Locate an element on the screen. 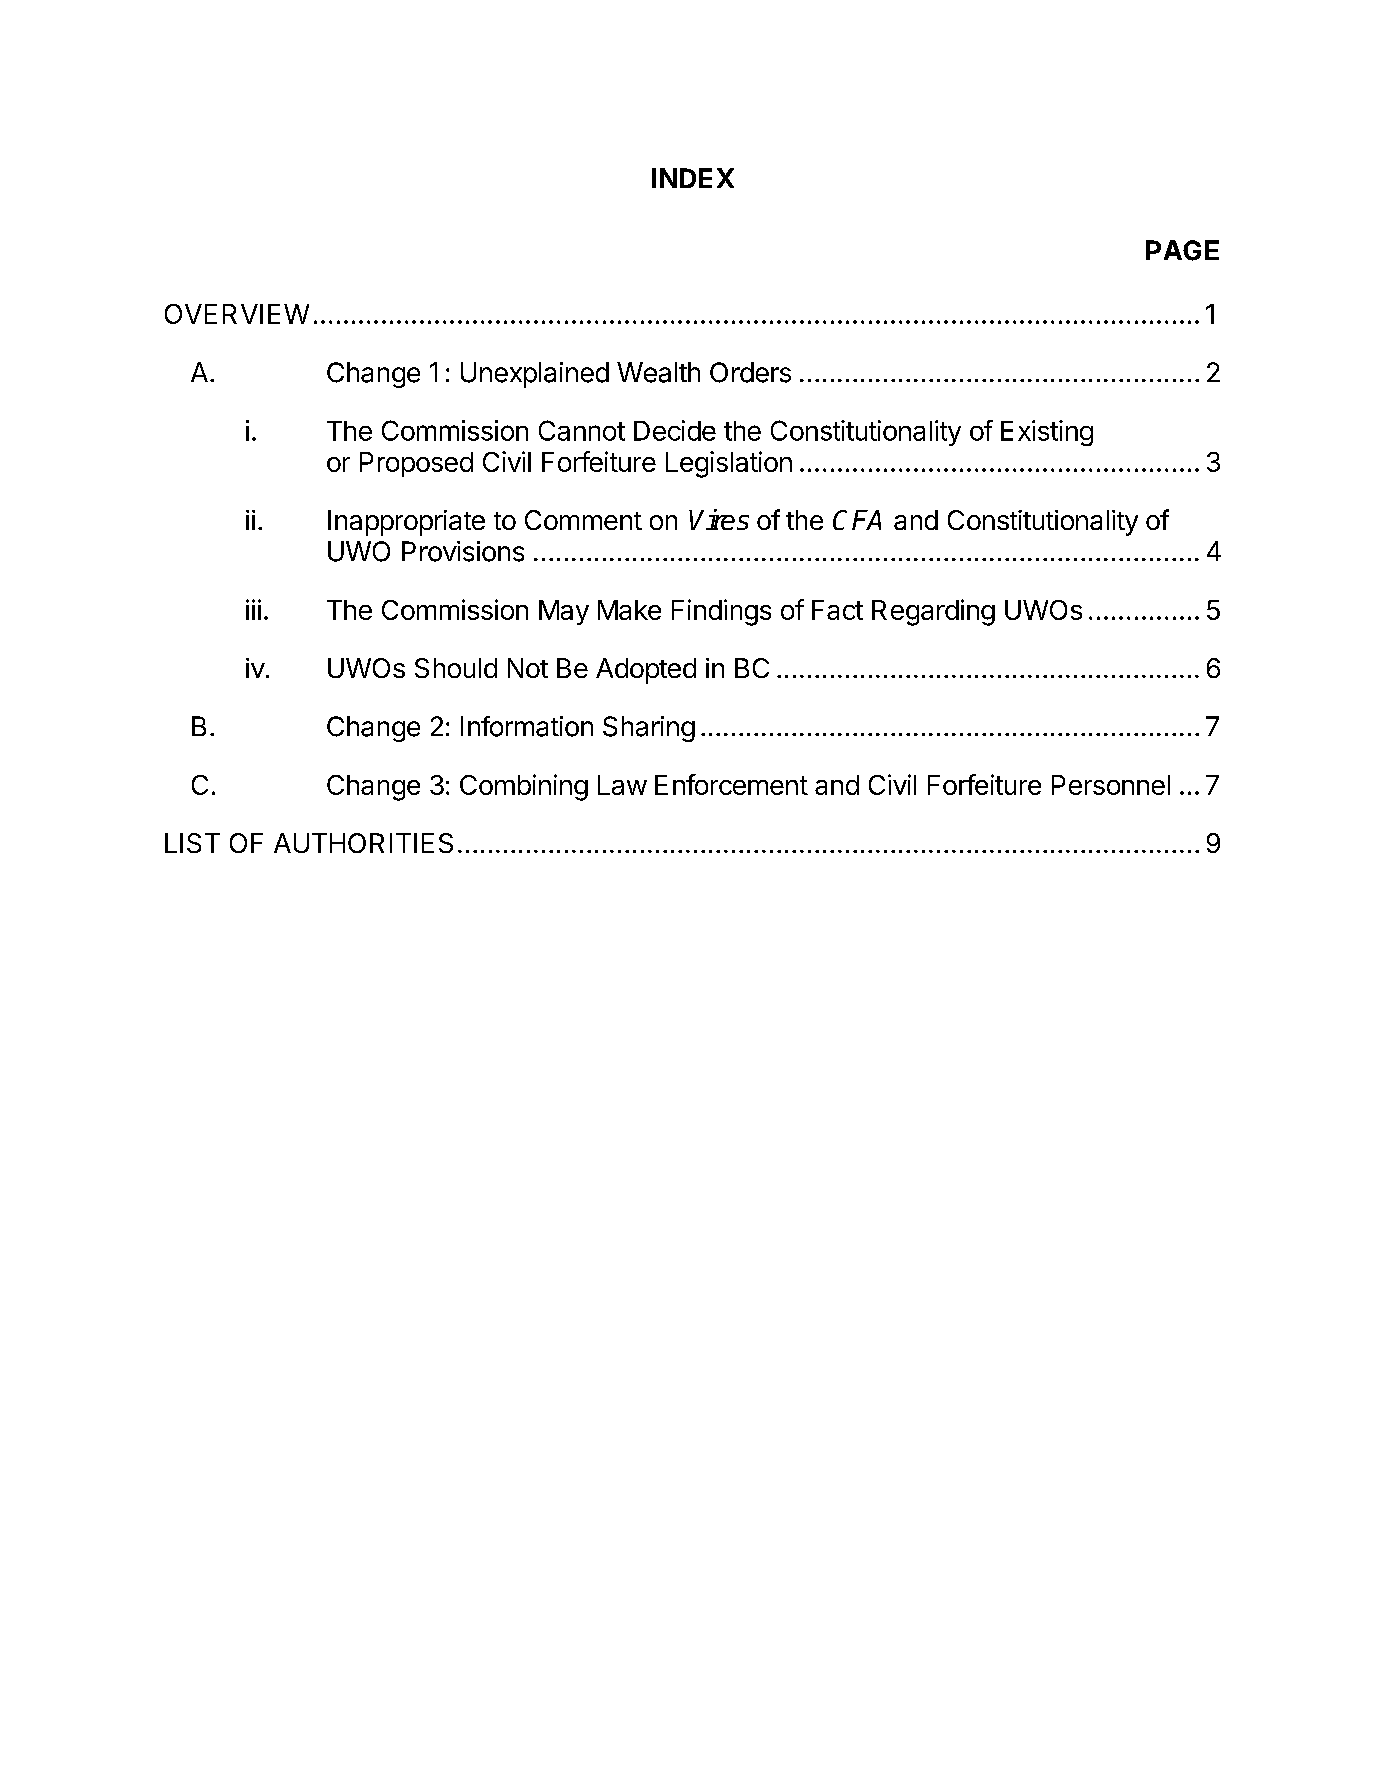 This screenshot has height=1791, width=1384. Personnel is located at coordinates (1111, 785).
